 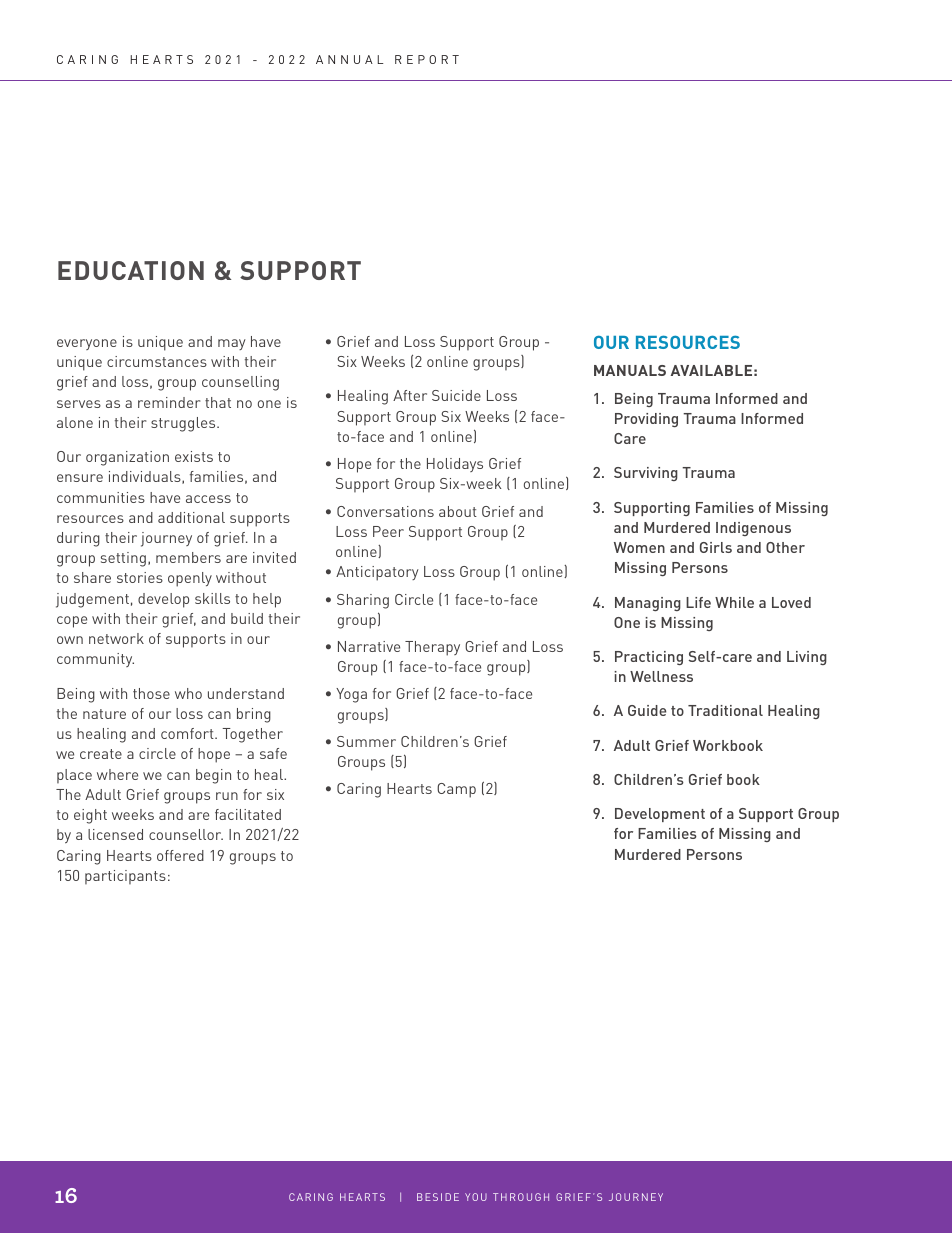 What do you see at coordinates (456, 790) in the screenshot?
I see `Camp` at bounding box center [456, 790].
